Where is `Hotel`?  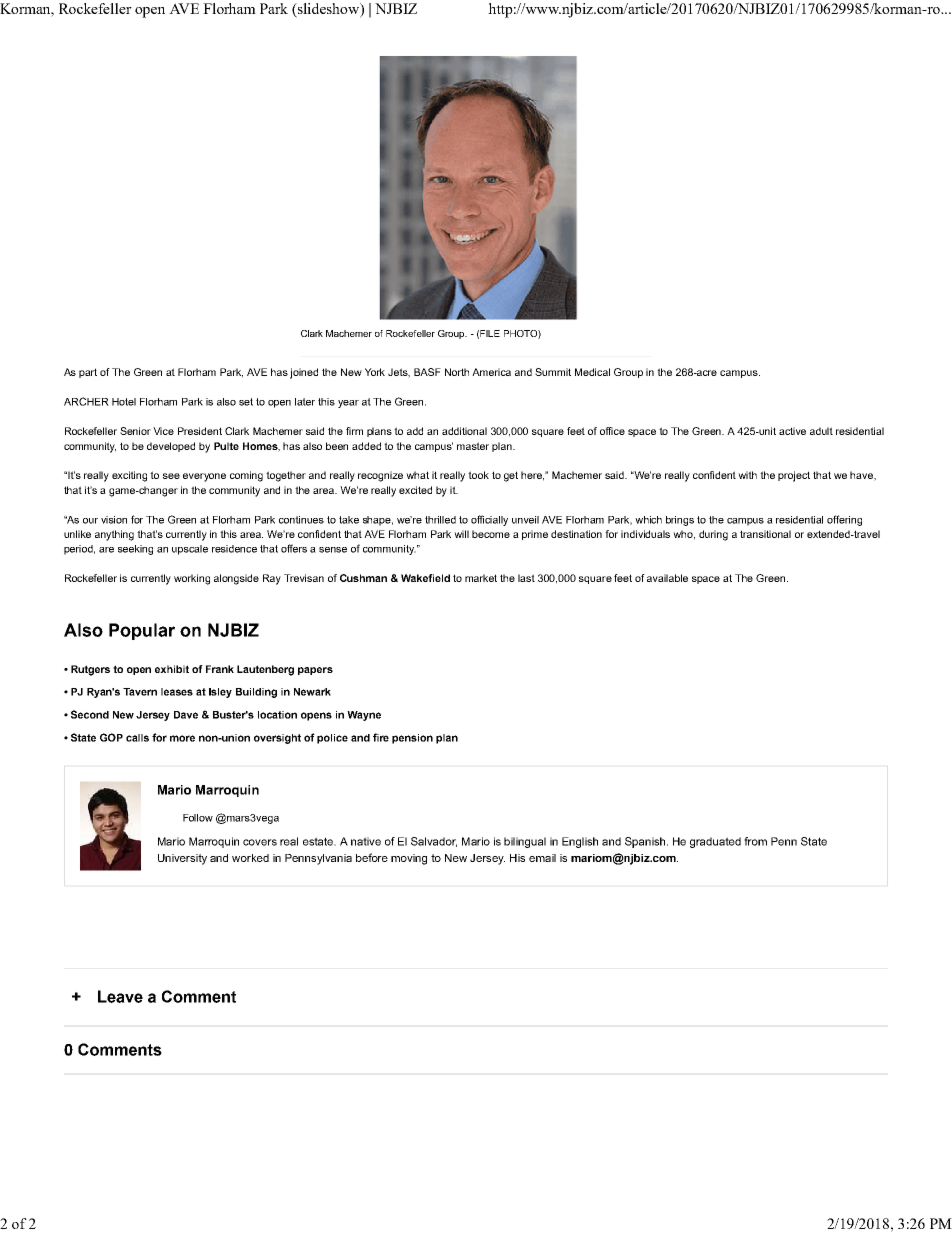 Hotel is located at coordinates (124, 402).
